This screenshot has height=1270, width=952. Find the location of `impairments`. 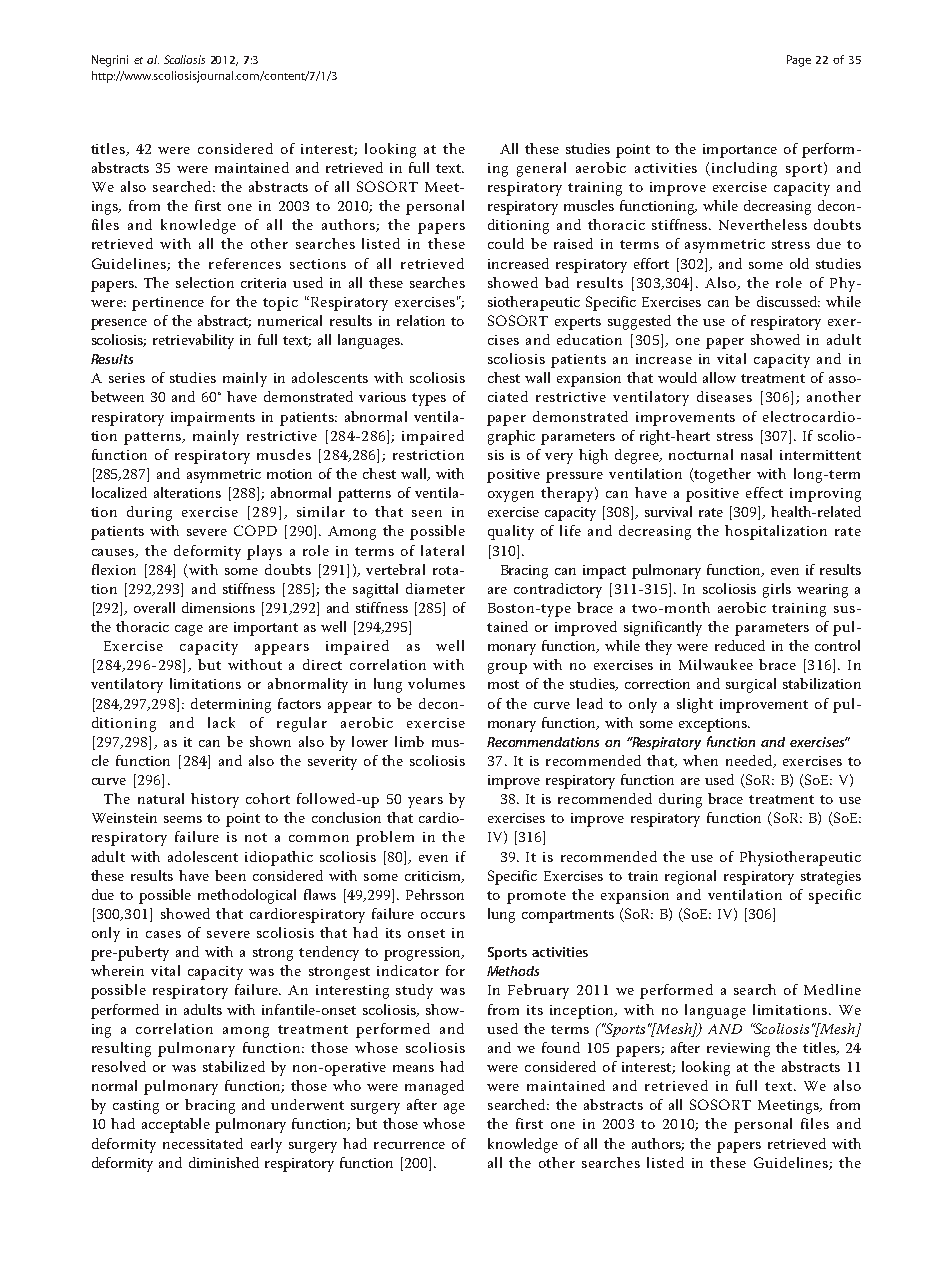

impairments is located at coordinates (213, 419).
